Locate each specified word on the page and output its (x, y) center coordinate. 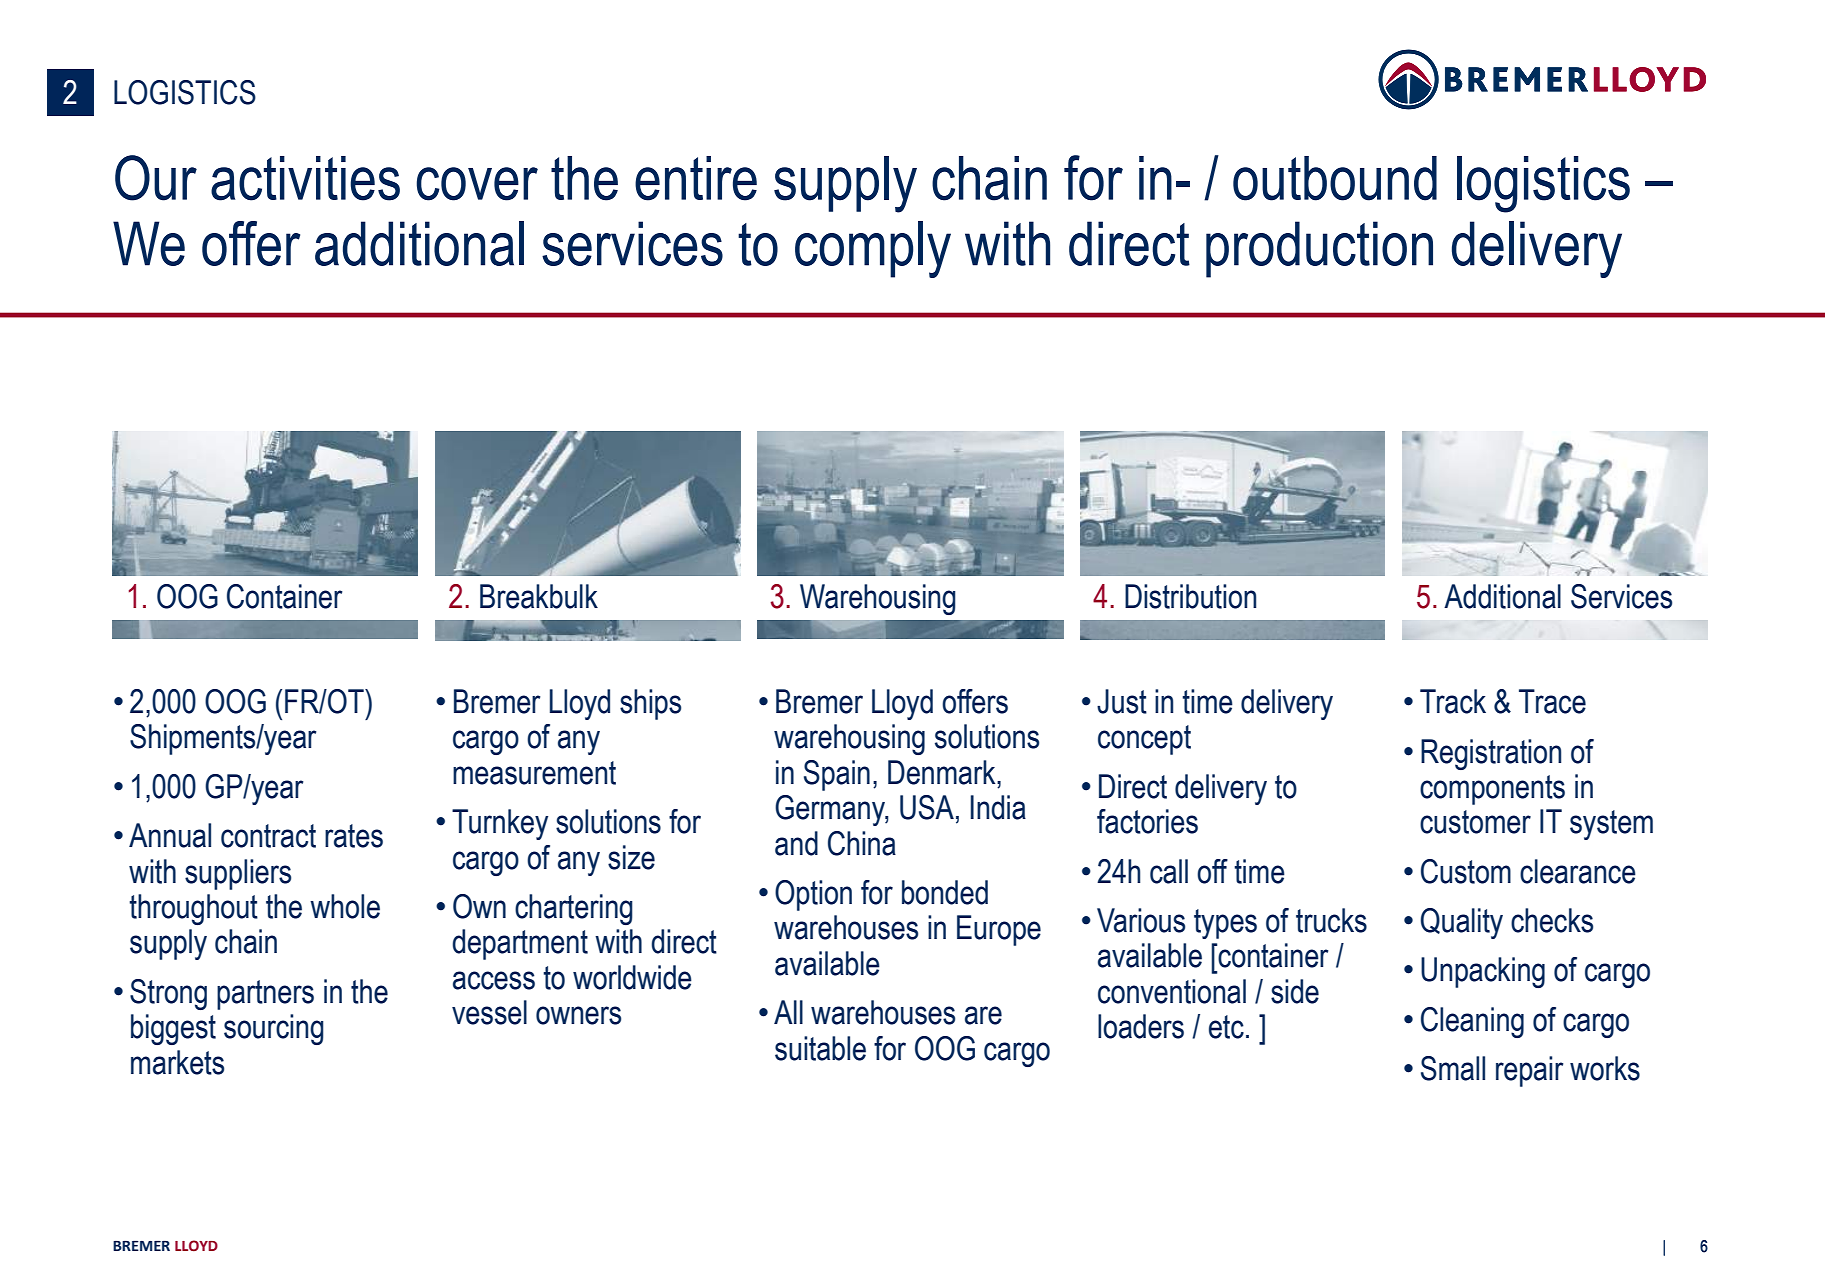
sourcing (274, 1029)
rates (354, 836)
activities (305, 178)
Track (1453, 701)
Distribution (1190, 596)
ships (650, 704)
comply (873, 249)
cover (477, 184)
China (862, 843)
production (1319, 249)
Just (1122, 701)
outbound (1335, 178)
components (1492, 790)
